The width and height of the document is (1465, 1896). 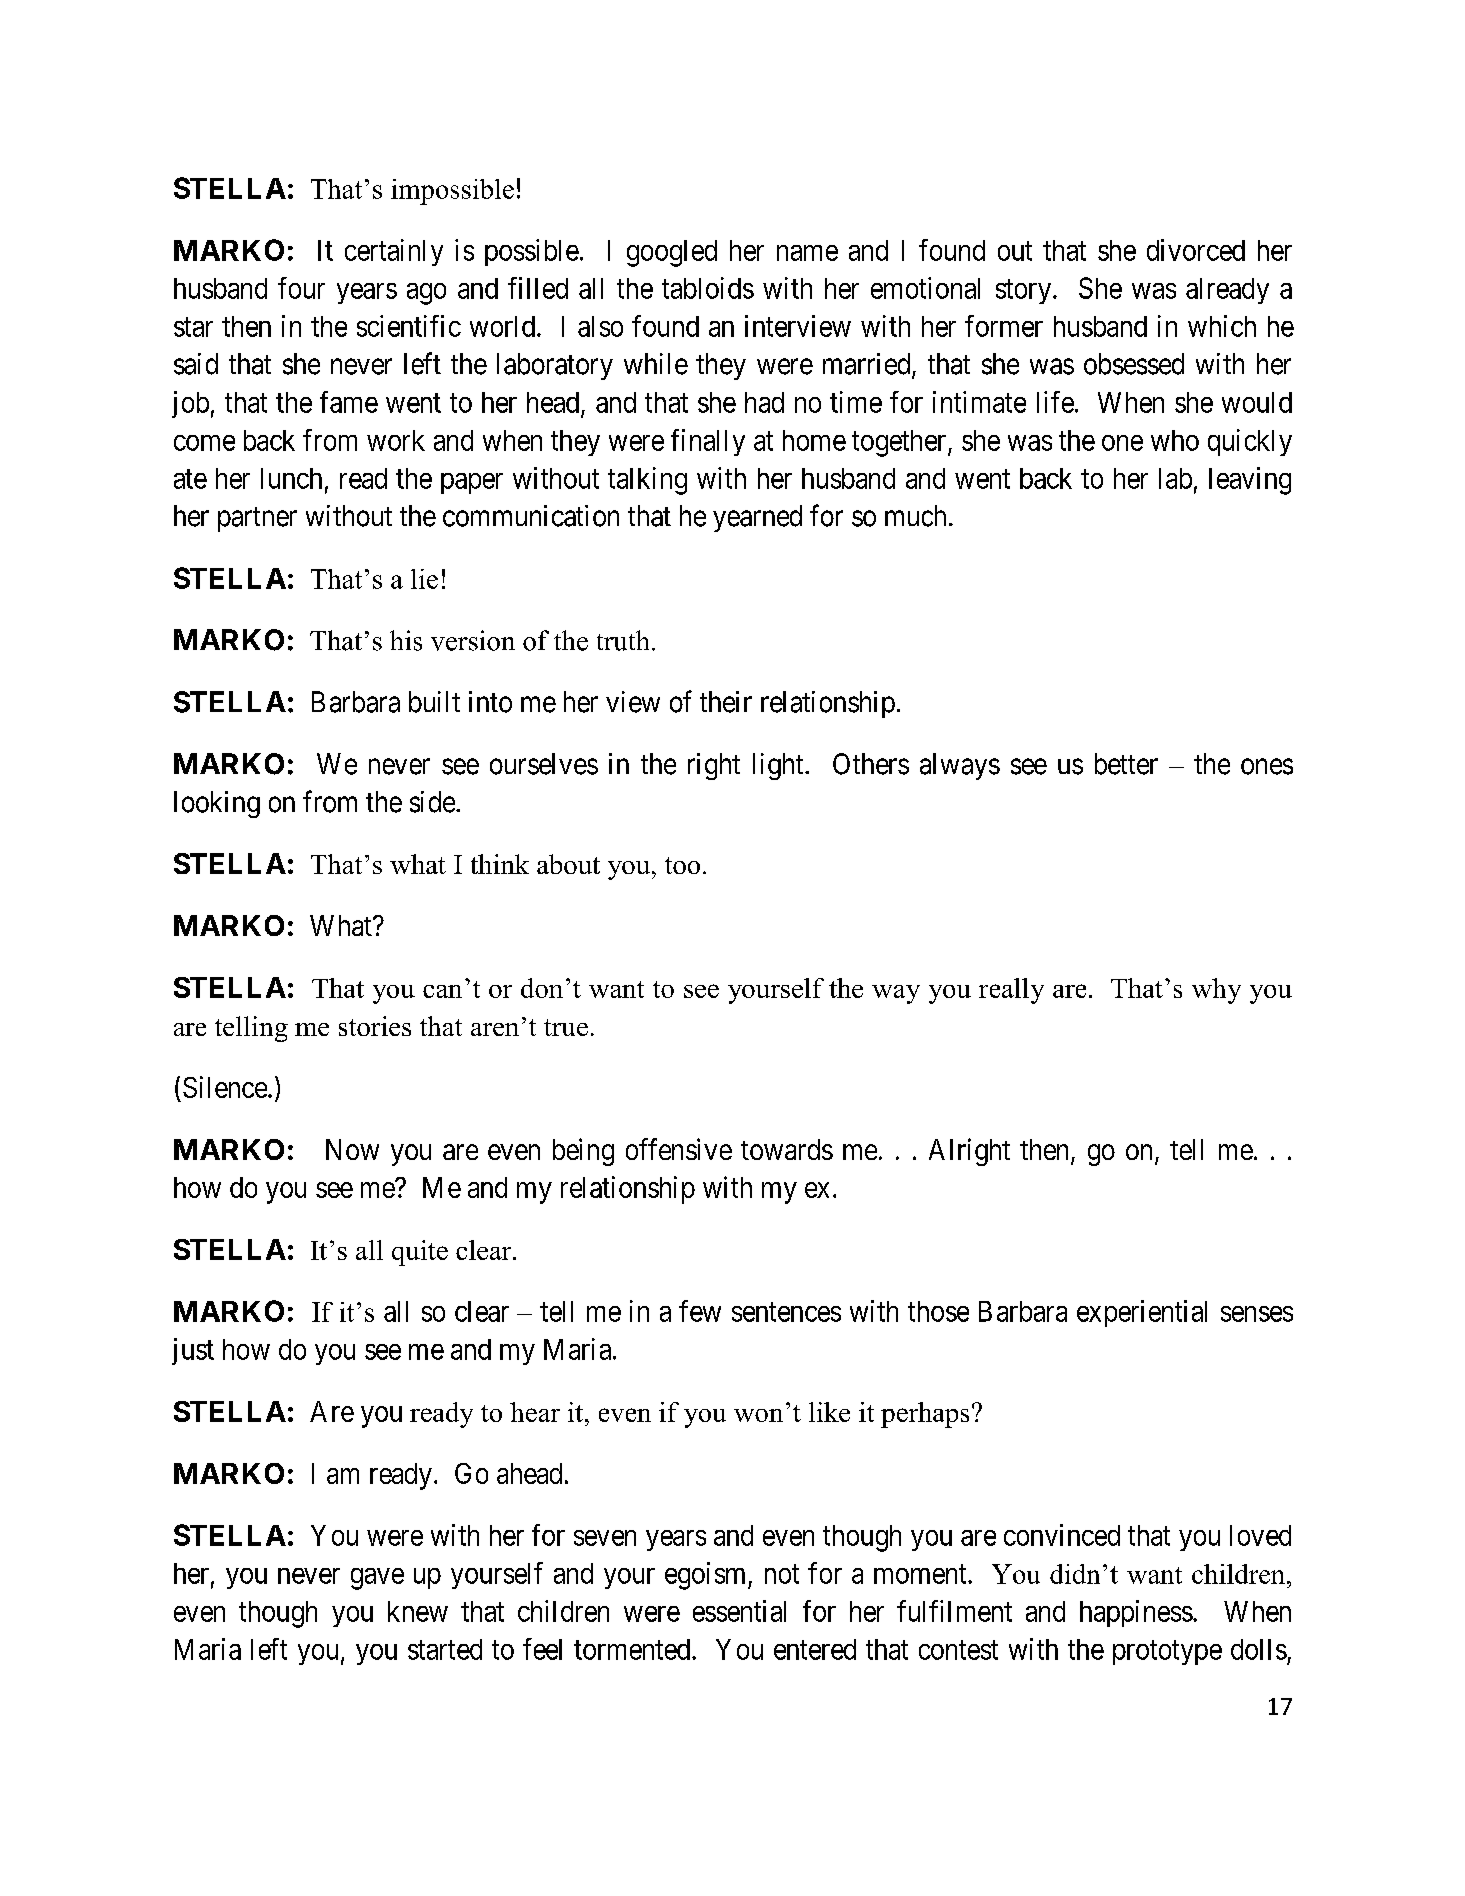 What do you see at coordinates (1216, 991) in the document?
I see `why` at bounding box center [1216, 991].
